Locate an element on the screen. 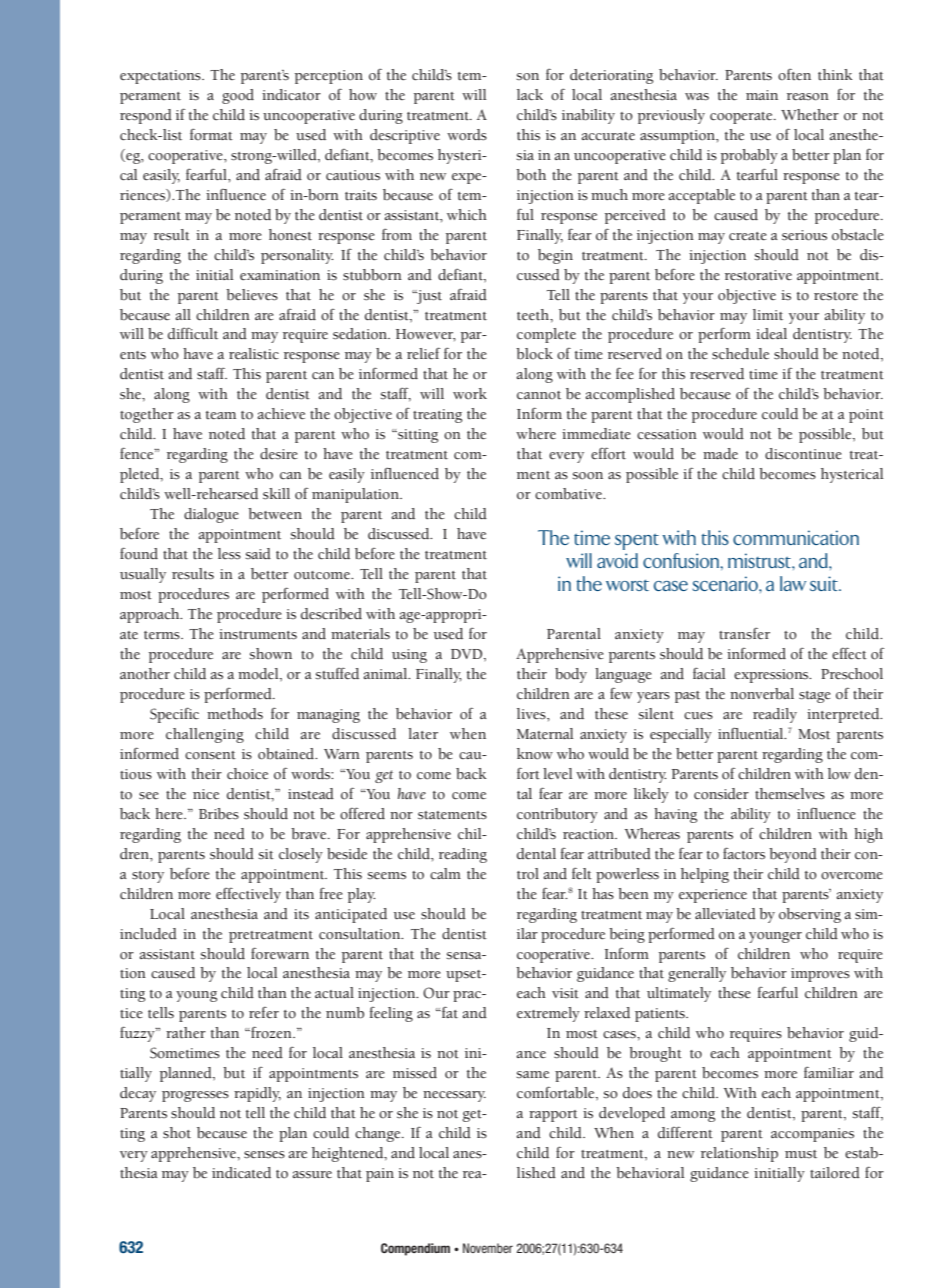 The height and width of the screenshot is (1288, 943). Bribes is located at coordinates (219, 814).
